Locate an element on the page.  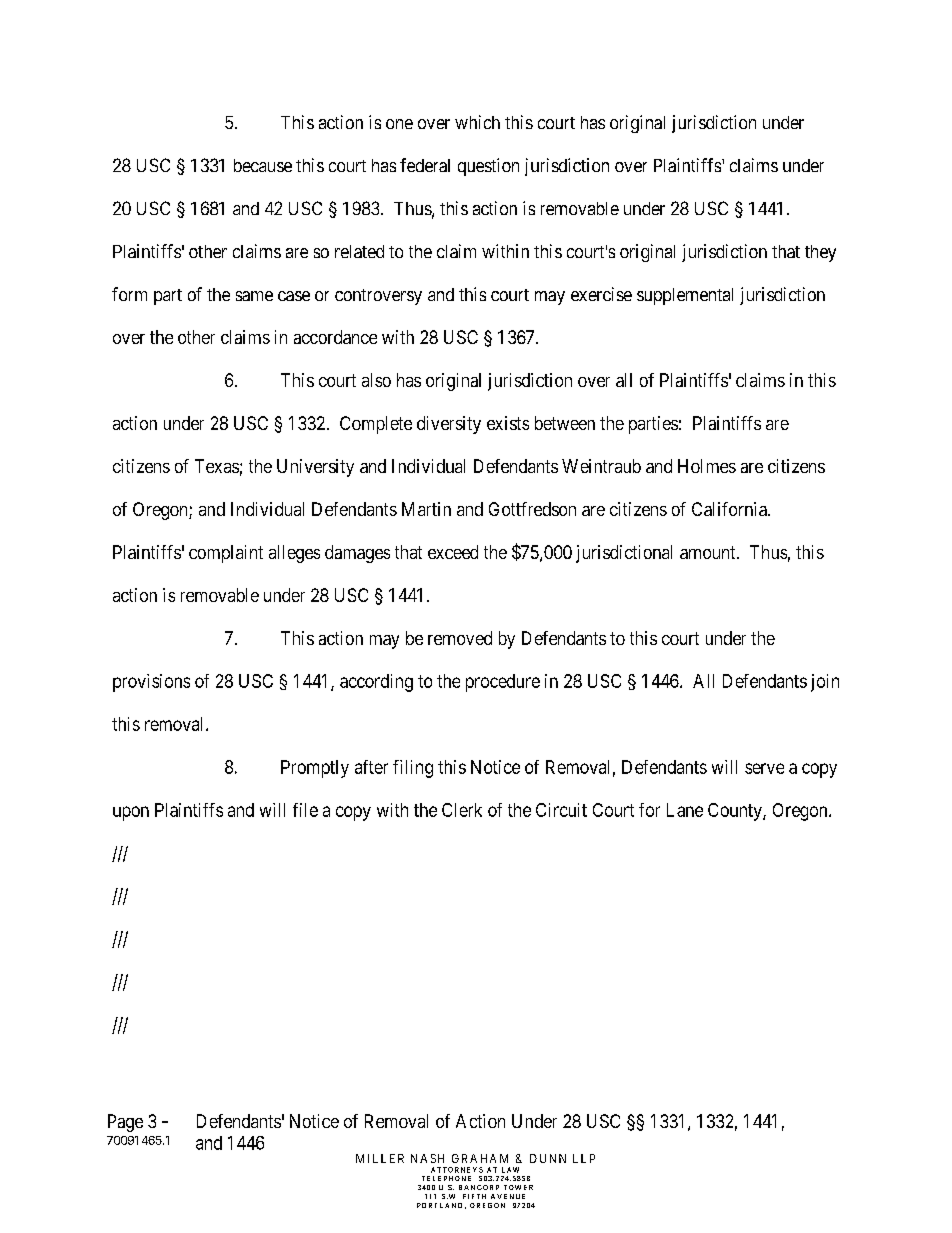
they is located at coordinates (820, 253).
